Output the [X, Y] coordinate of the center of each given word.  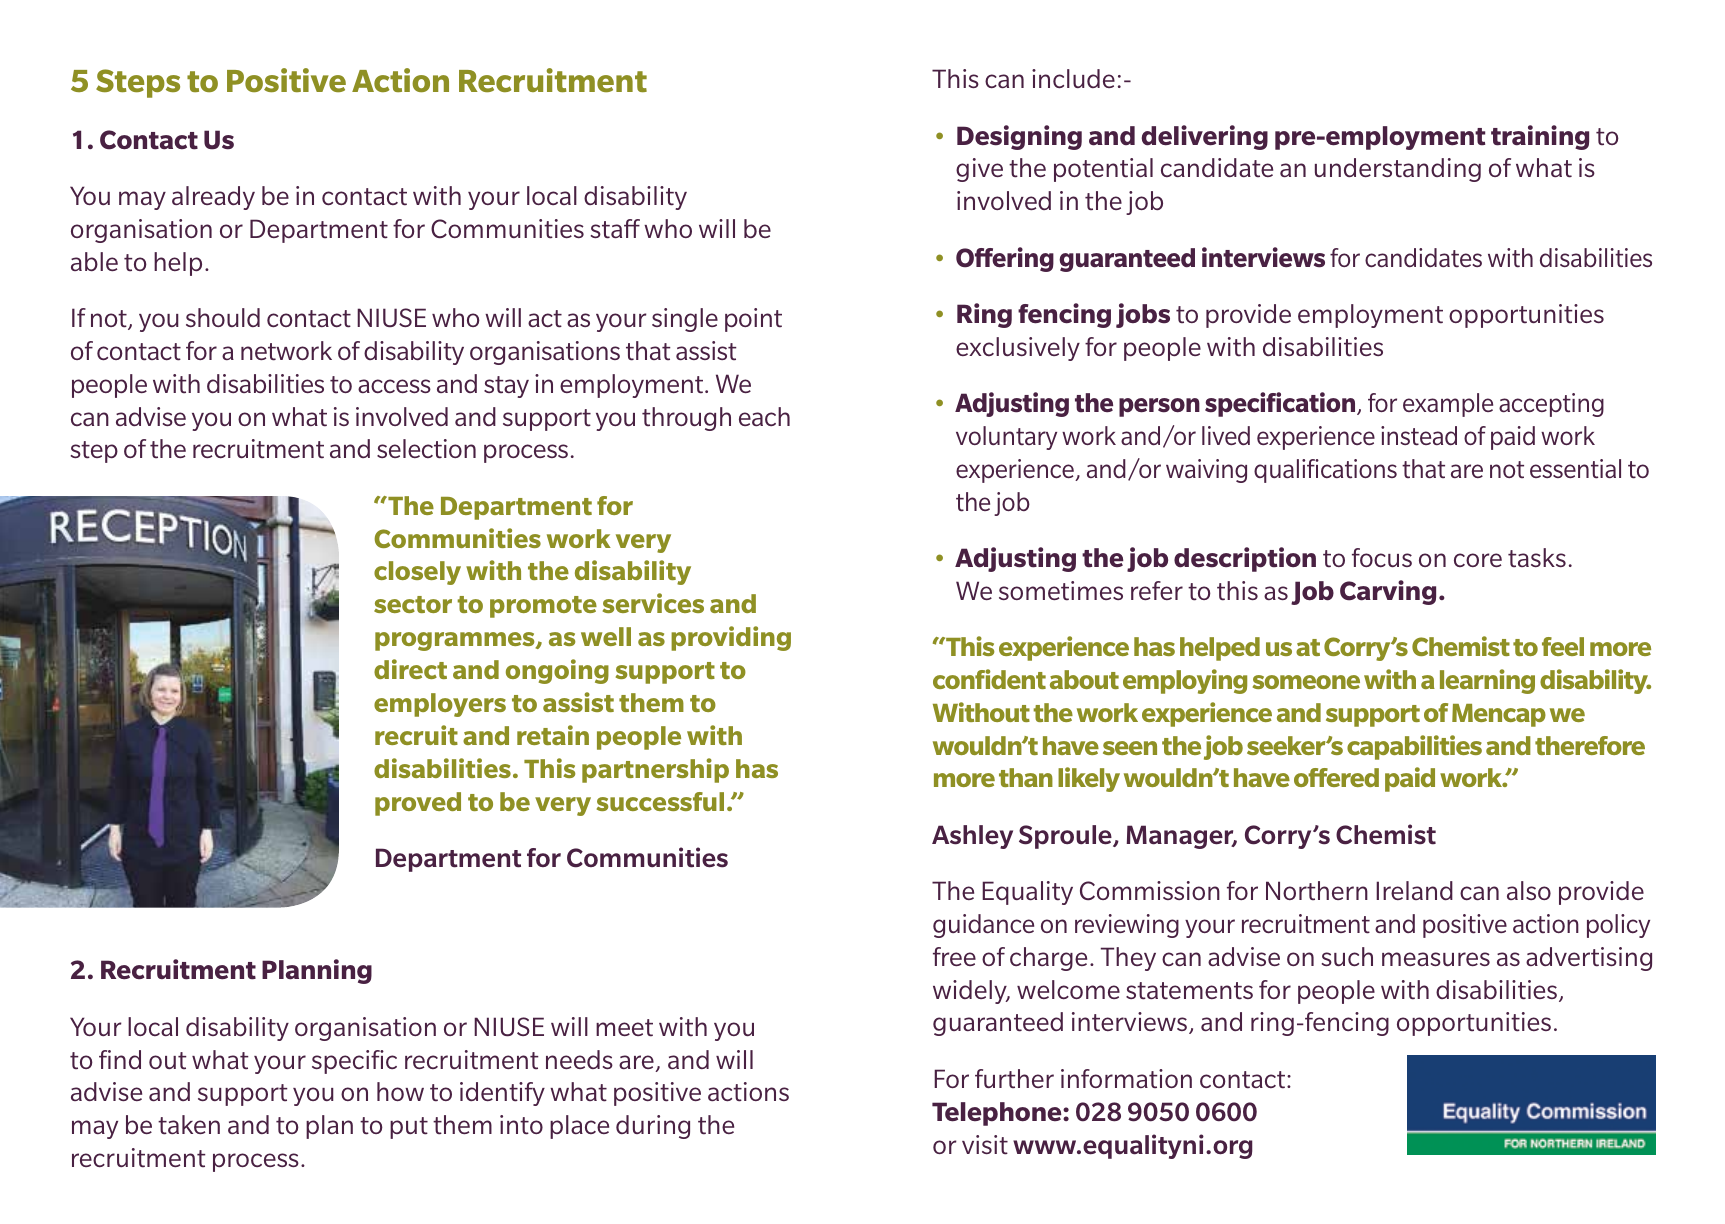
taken [189, 1125]
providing [731, 638]
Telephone [998, 1114]
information [1126, 1078]
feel [1563, 646]
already [213, 198]
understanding [1398, 170]
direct [410, 669]
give [979, 170]
